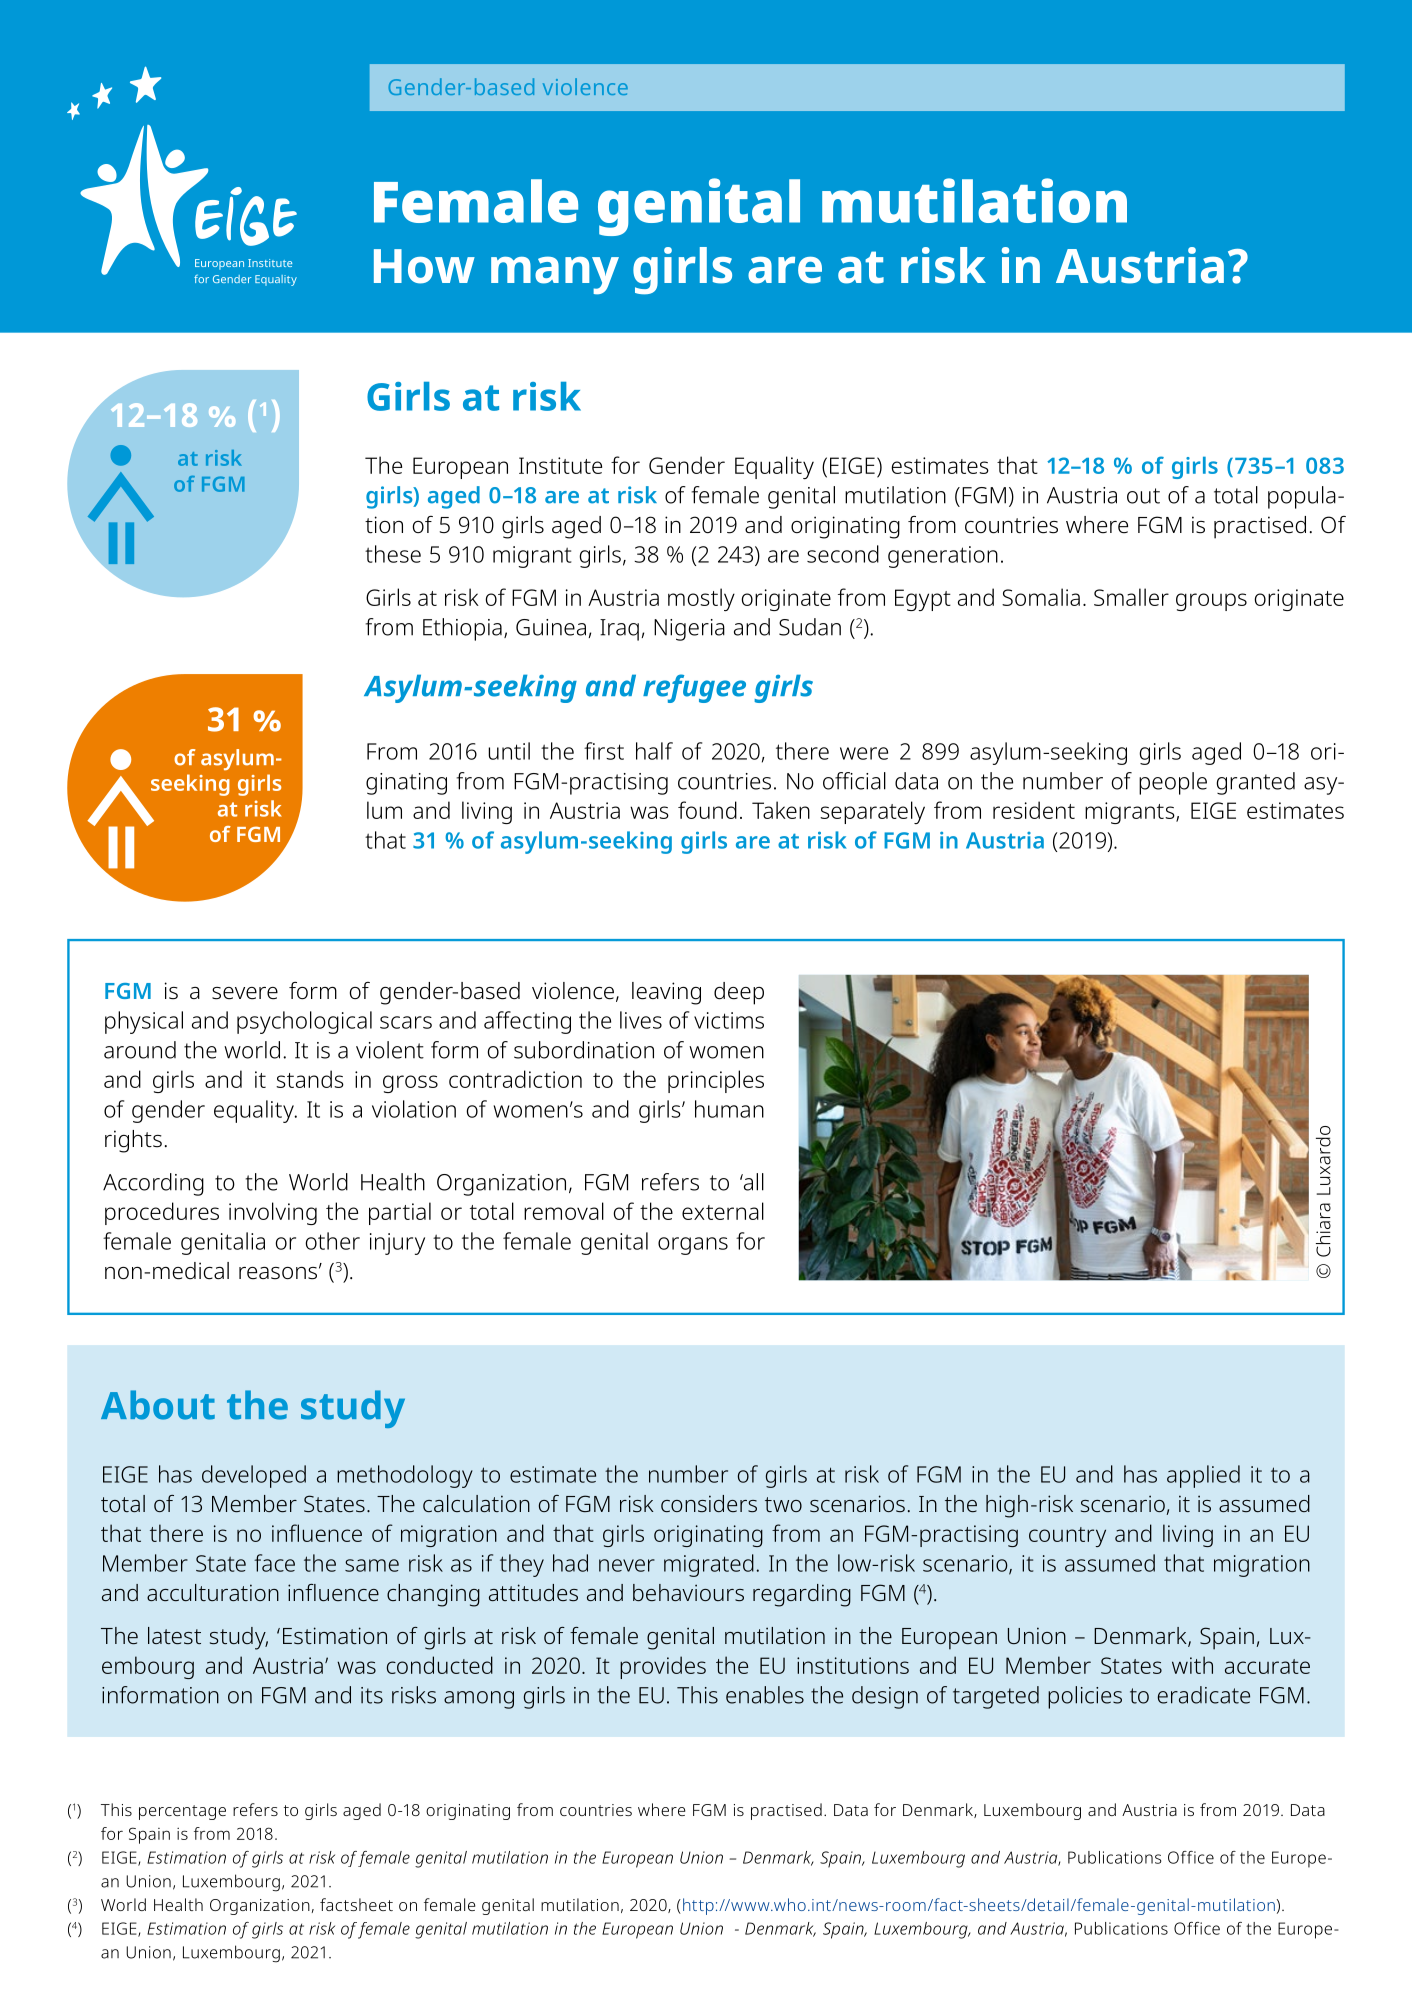 The width and height of the document is (1412, 1996). What do you see at coordinates (1034, 810) in the document?
I see `resident` at bounding box center [1034, 810].
